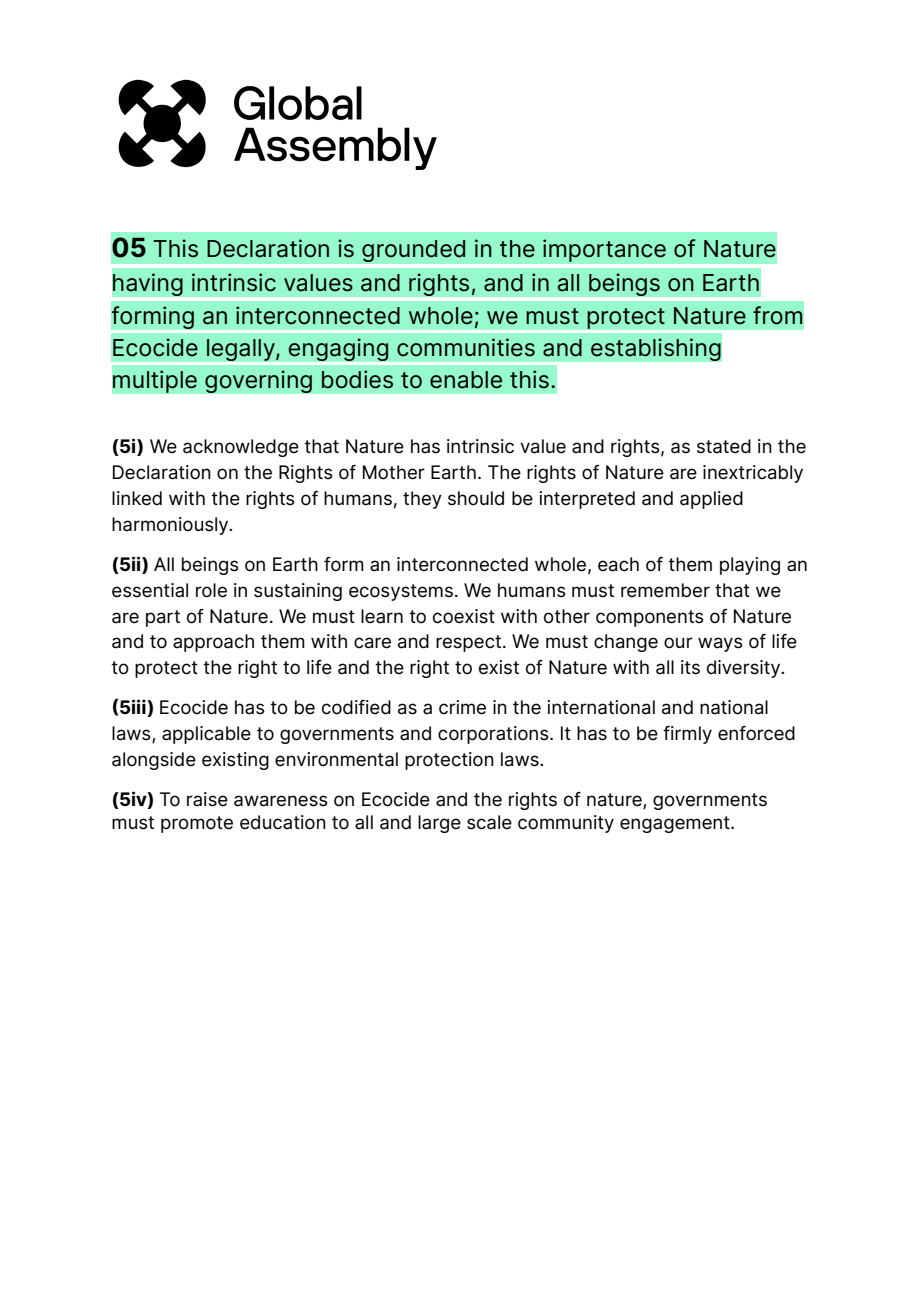  I want to click on applied, so click(711, 500).
